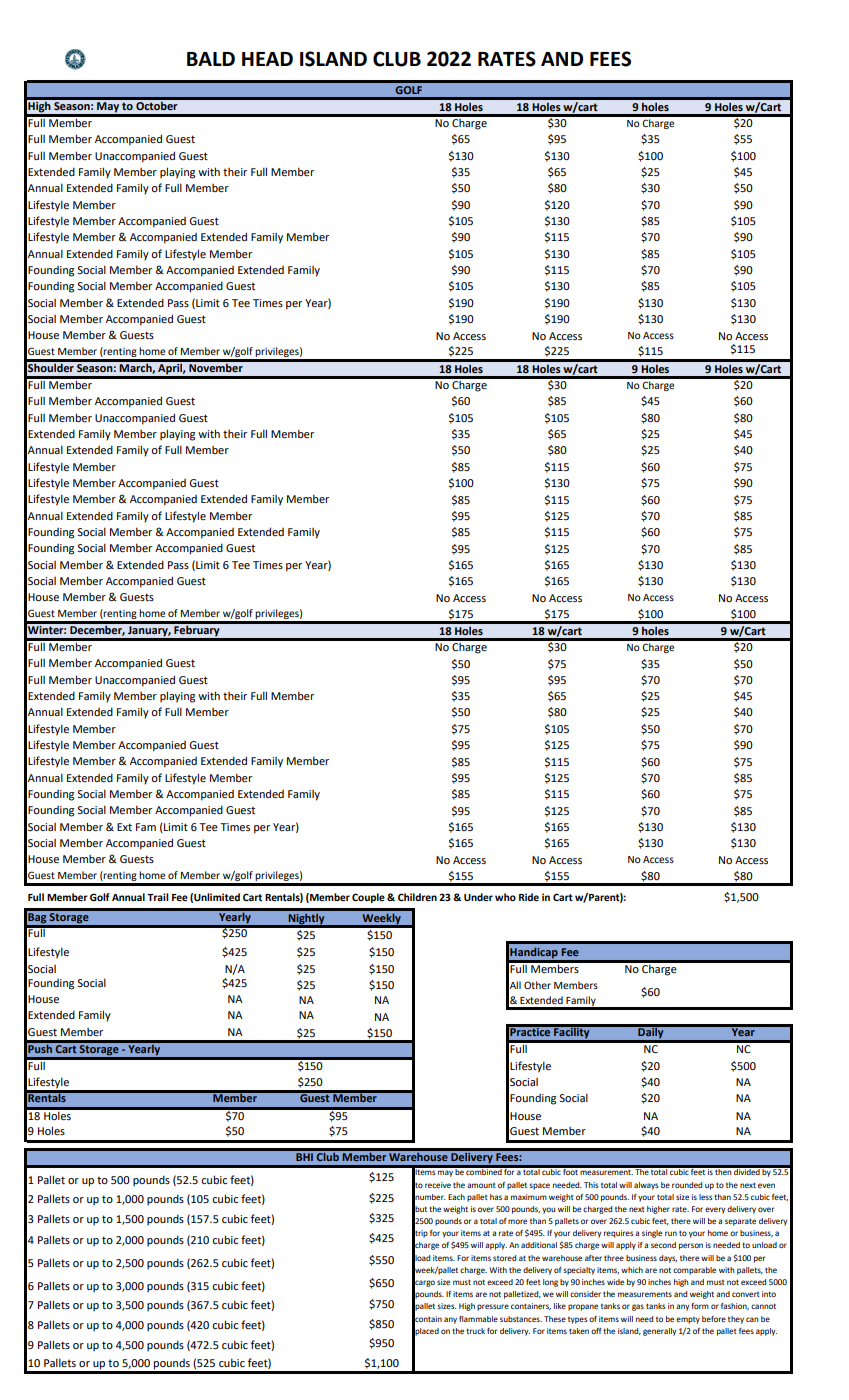 This screenshot has width=849, height=1400. What do you see at coordinates (687, 1185) in the screenshot?
I see `rounded` at bounding box center [687, 1185].
